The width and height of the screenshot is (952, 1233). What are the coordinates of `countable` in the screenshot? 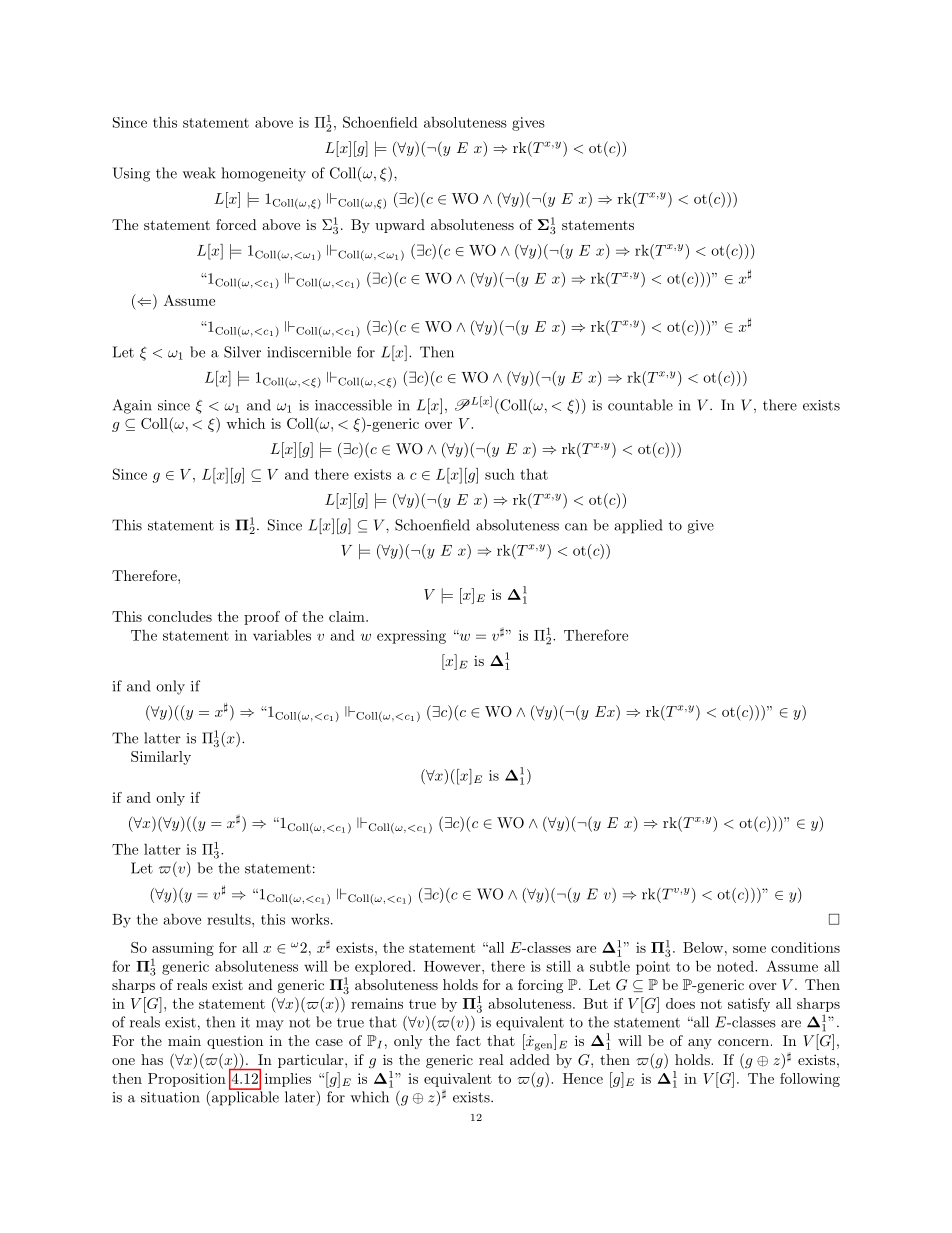 It's located at (640, 405).
